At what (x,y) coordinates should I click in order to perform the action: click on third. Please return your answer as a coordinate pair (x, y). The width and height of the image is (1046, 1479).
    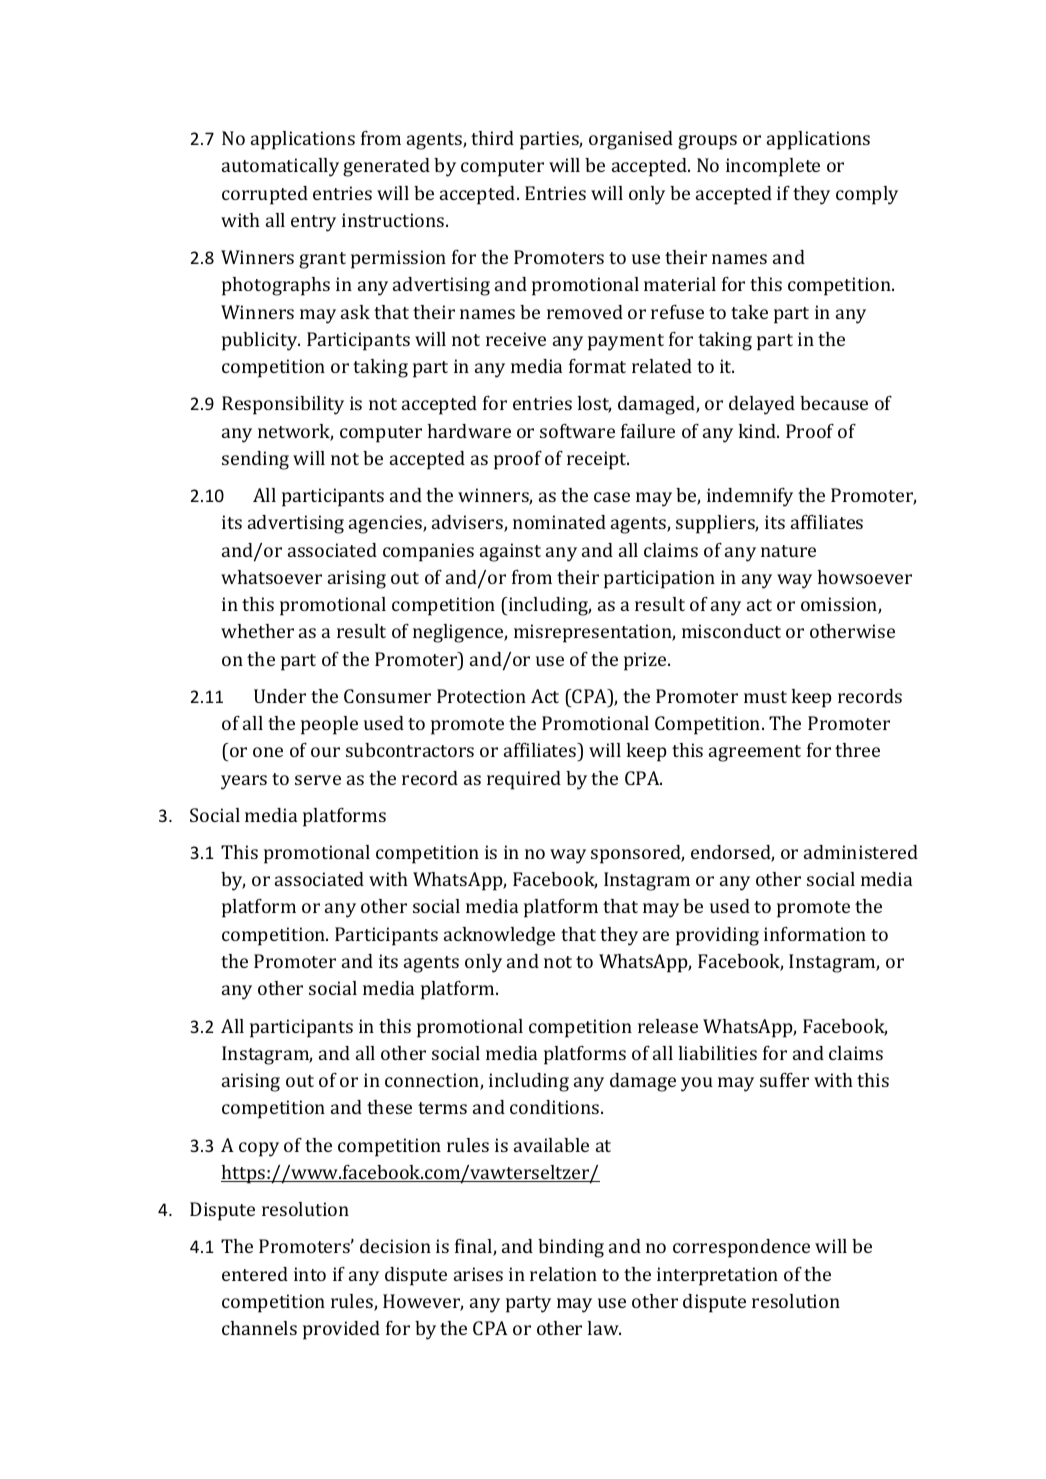
    Looking at the image, I should click on (492, 138).
